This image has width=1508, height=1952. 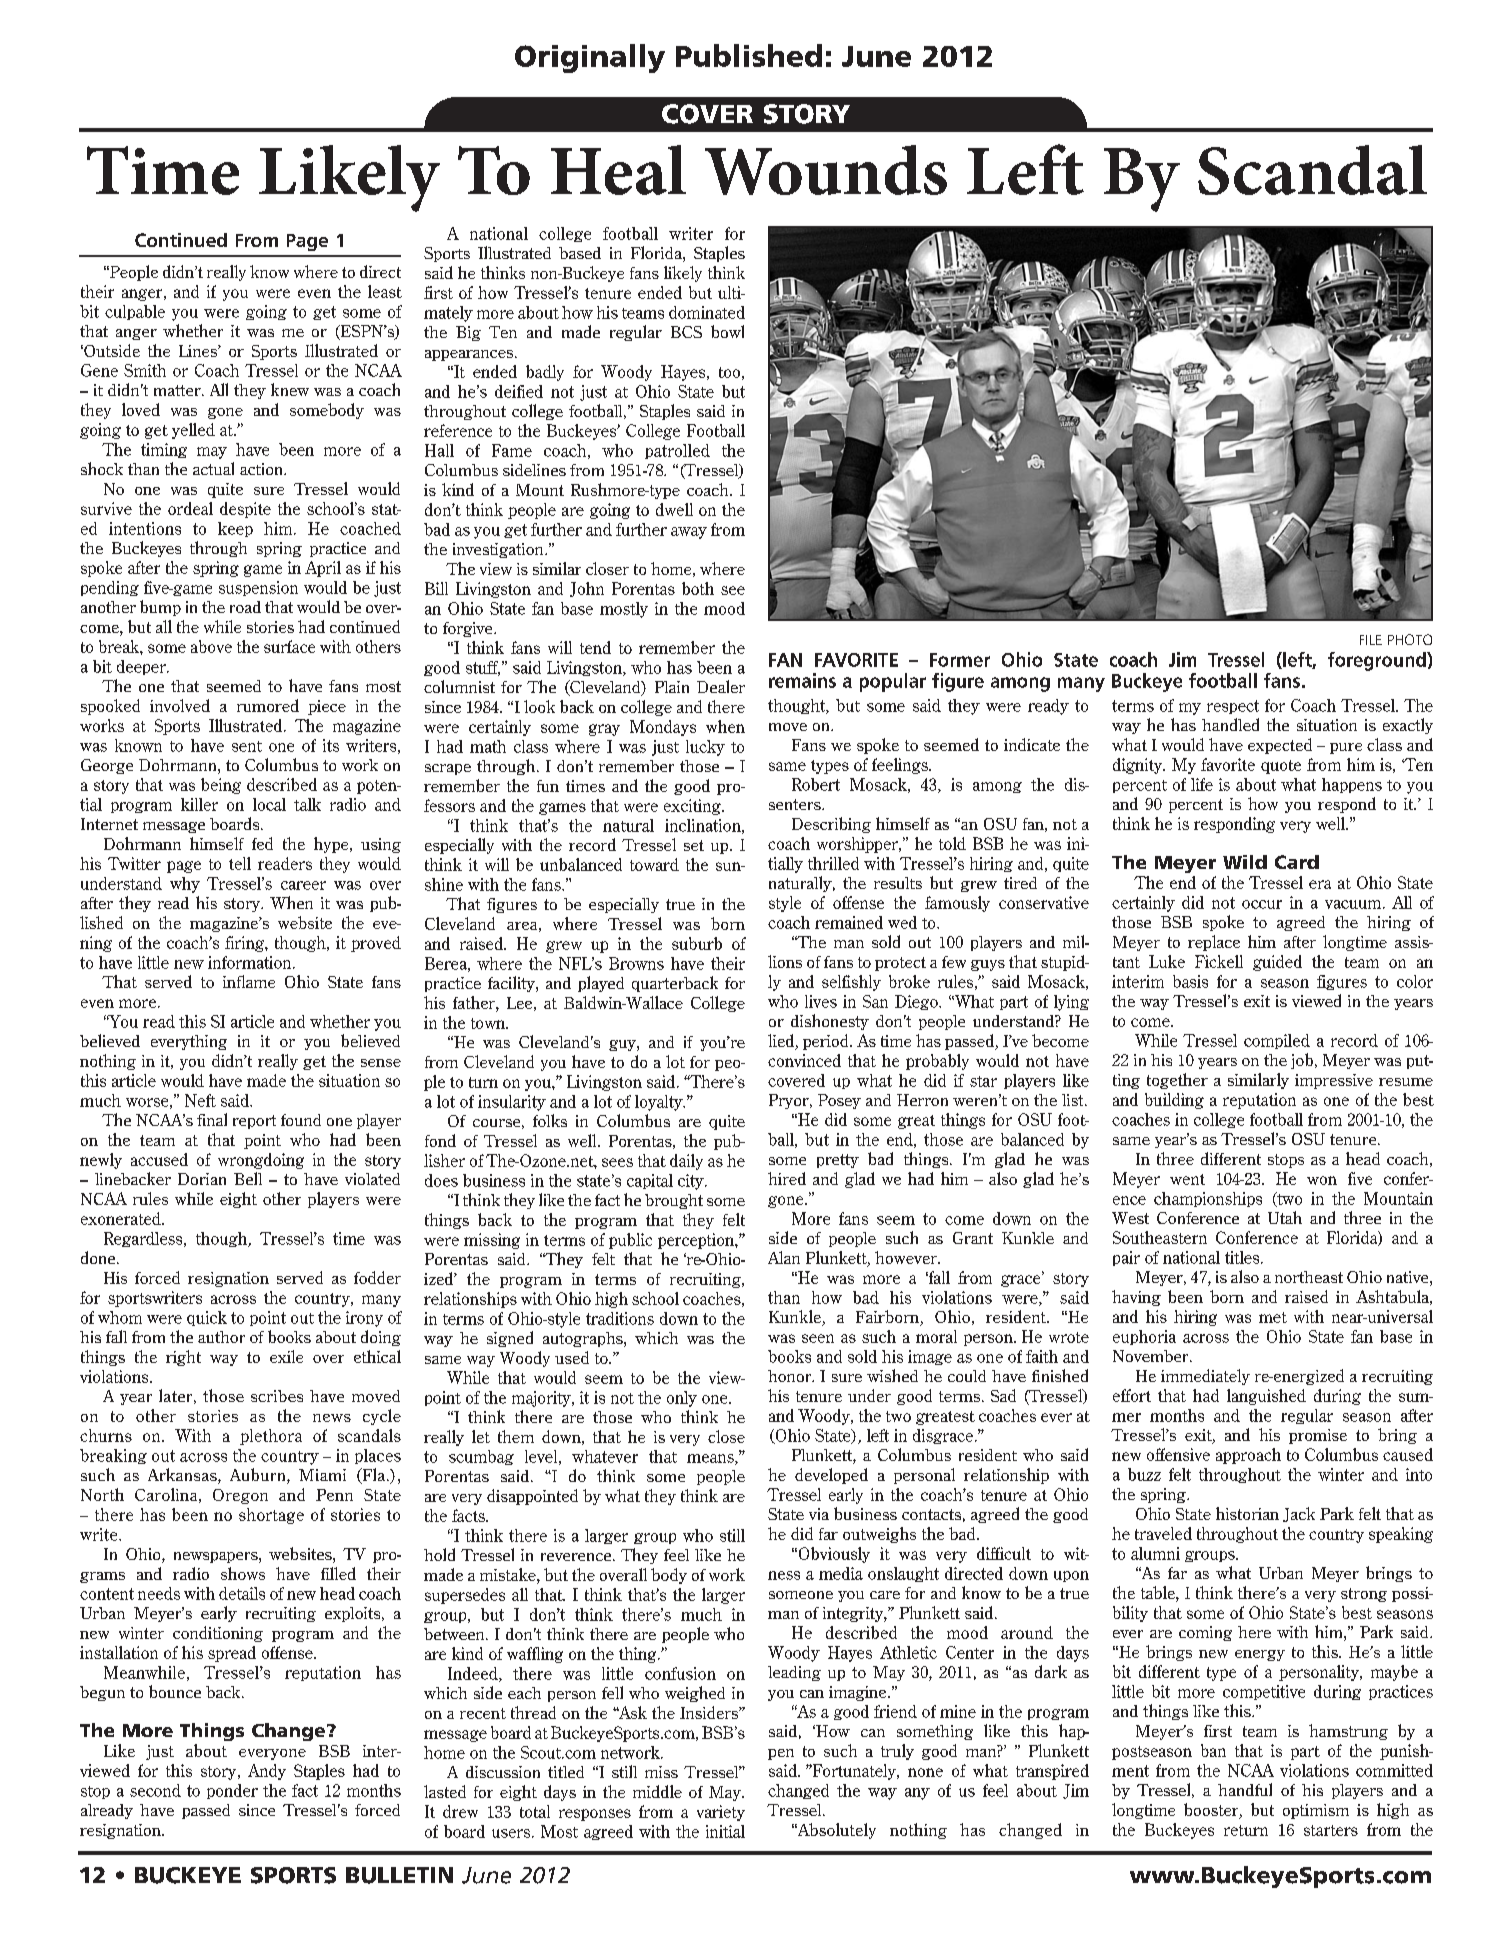 I want to click on perception, so click(x=697, y=1241).
